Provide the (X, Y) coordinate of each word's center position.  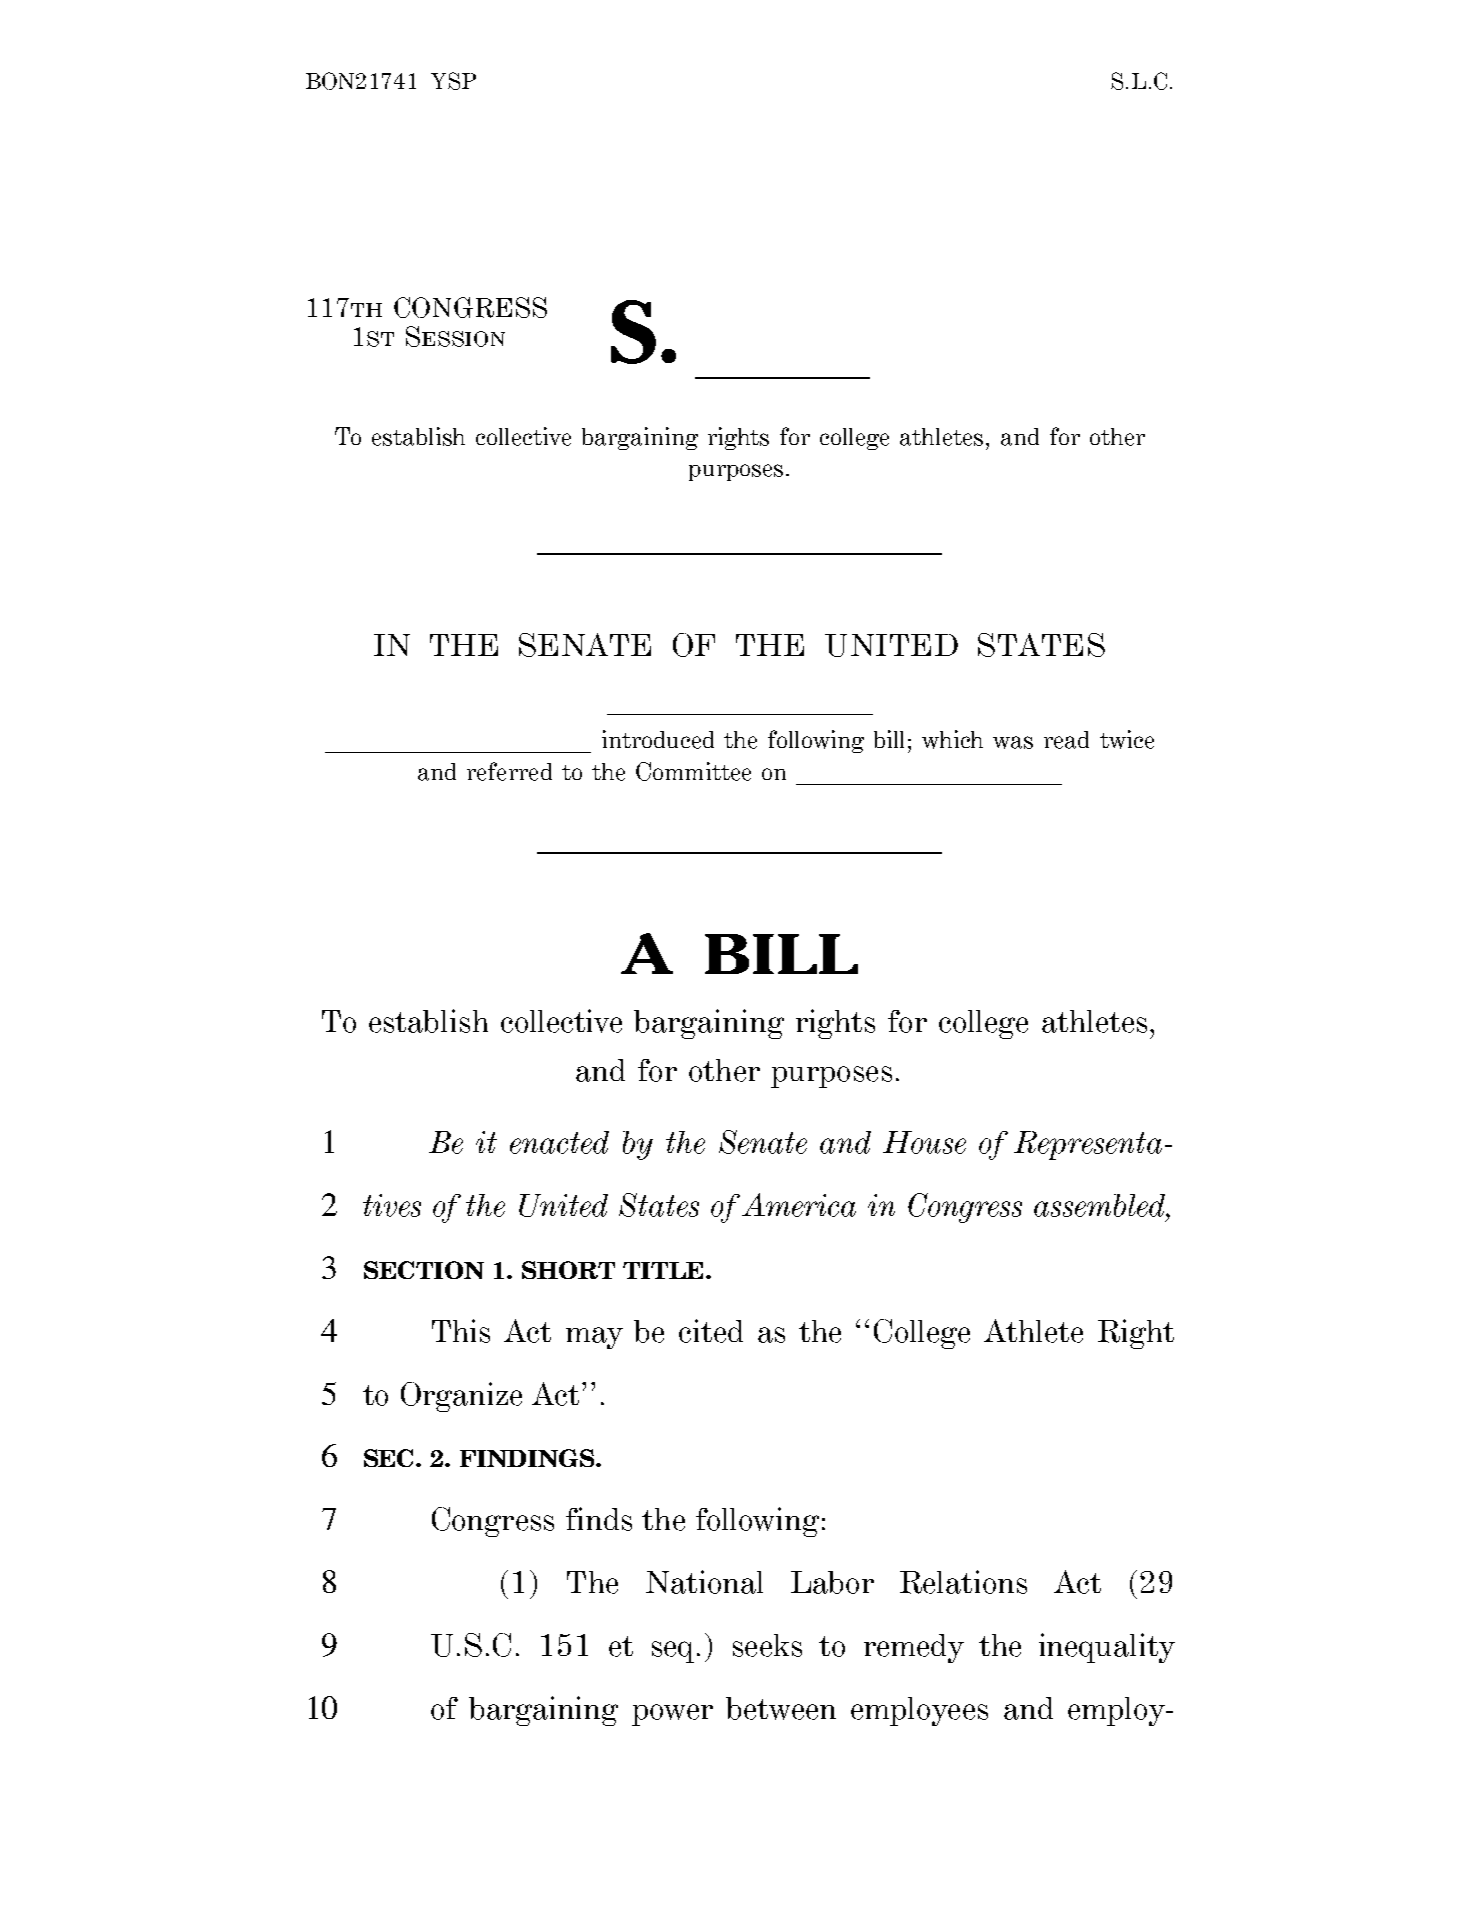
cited (711, 1331)
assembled (1101, 1205)
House (924, 1142)
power (672, 1715)
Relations (963, 1582)
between (781, 1708)
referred (509, 771)
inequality (1107, 1648)
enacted (559, 1142)
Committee (693, 771)
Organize (461, 1397)
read (1066, 740)
